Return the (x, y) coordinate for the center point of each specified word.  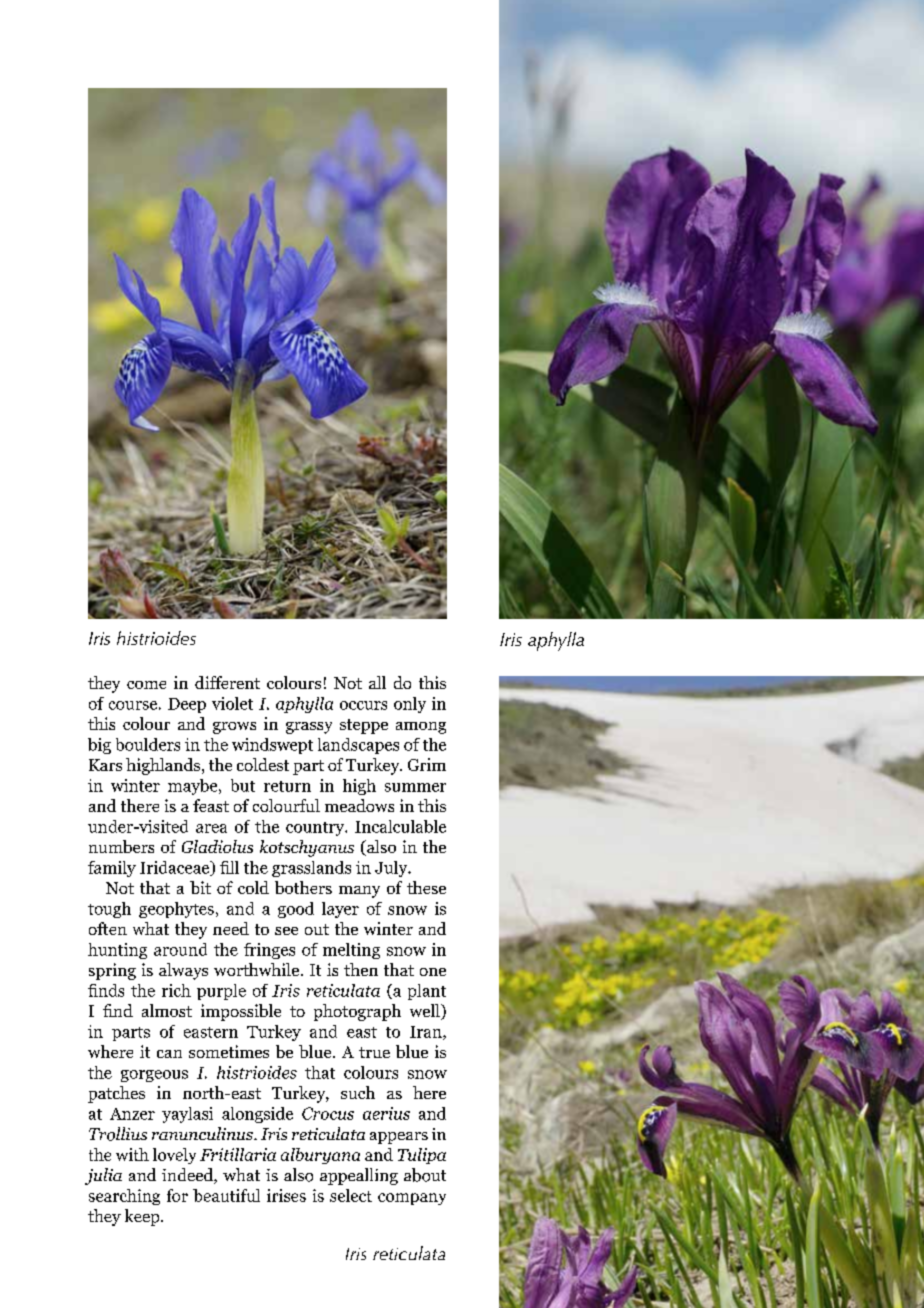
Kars (105, 765)
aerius (386, 1113)
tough (109, 910)
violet (232, 703)
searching (124, 1197)
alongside (257, 1115)
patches (116, 1094)
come (146, 685)
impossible (241, 1012)
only (410, 705)
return (287, 786)
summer (415, 787)
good (296, 910)
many (359, 892)
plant (427, 992)
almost (167, 1010)
